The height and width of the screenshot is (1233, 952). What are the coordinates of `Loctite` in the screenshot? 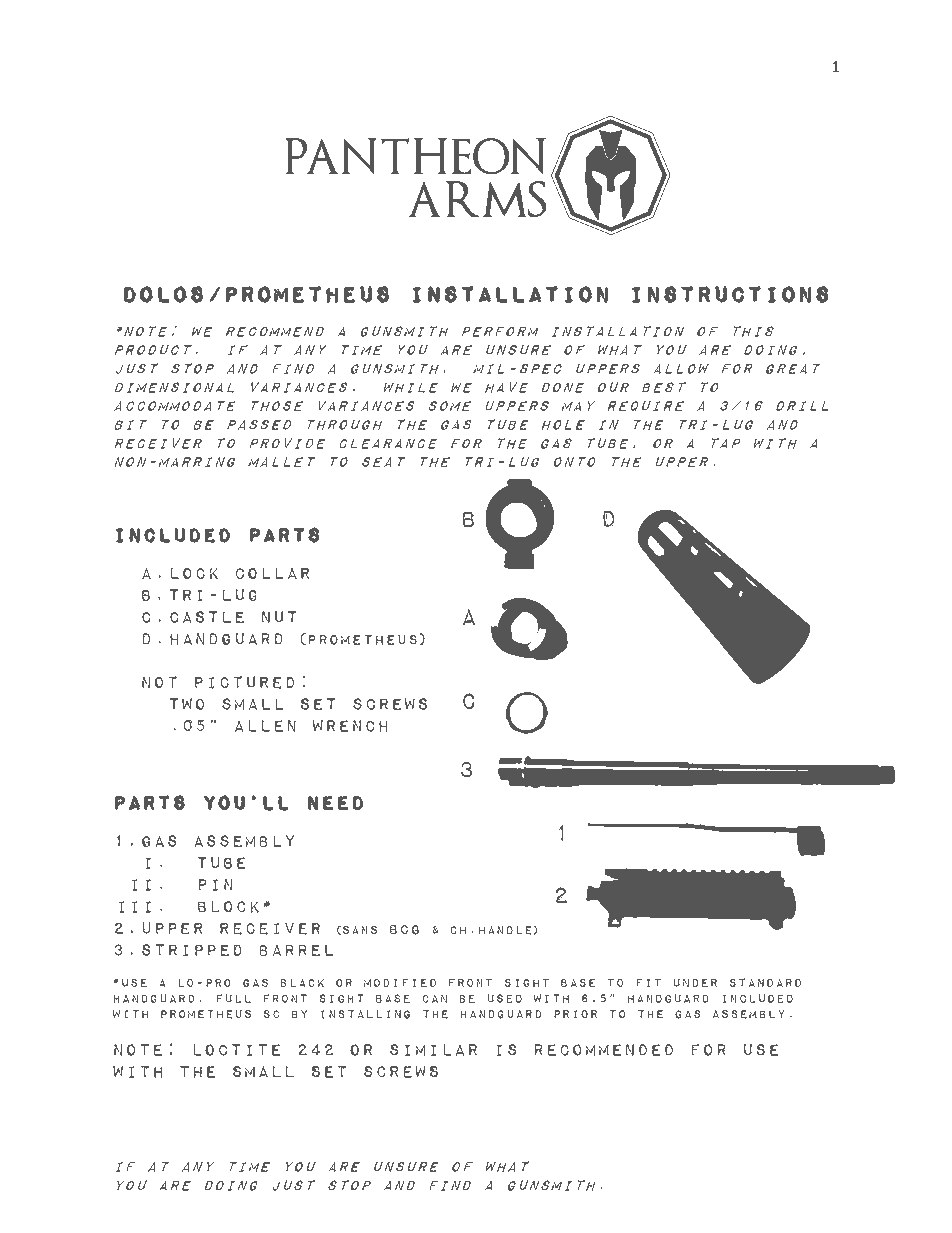 It's located at (237, 1050).
